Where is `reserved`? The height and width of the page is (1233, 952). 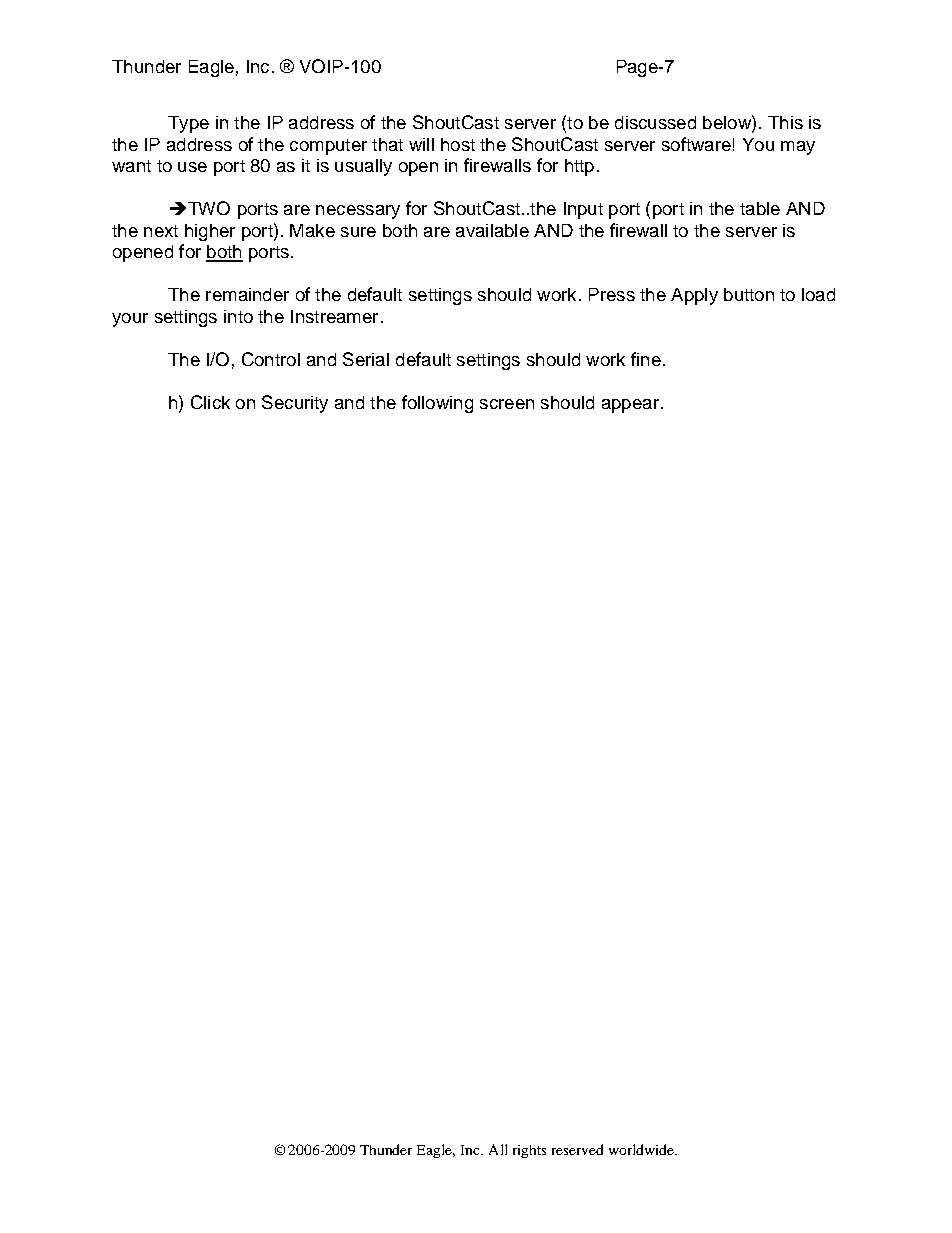 reserved is located at coordinates (577, 1149).
